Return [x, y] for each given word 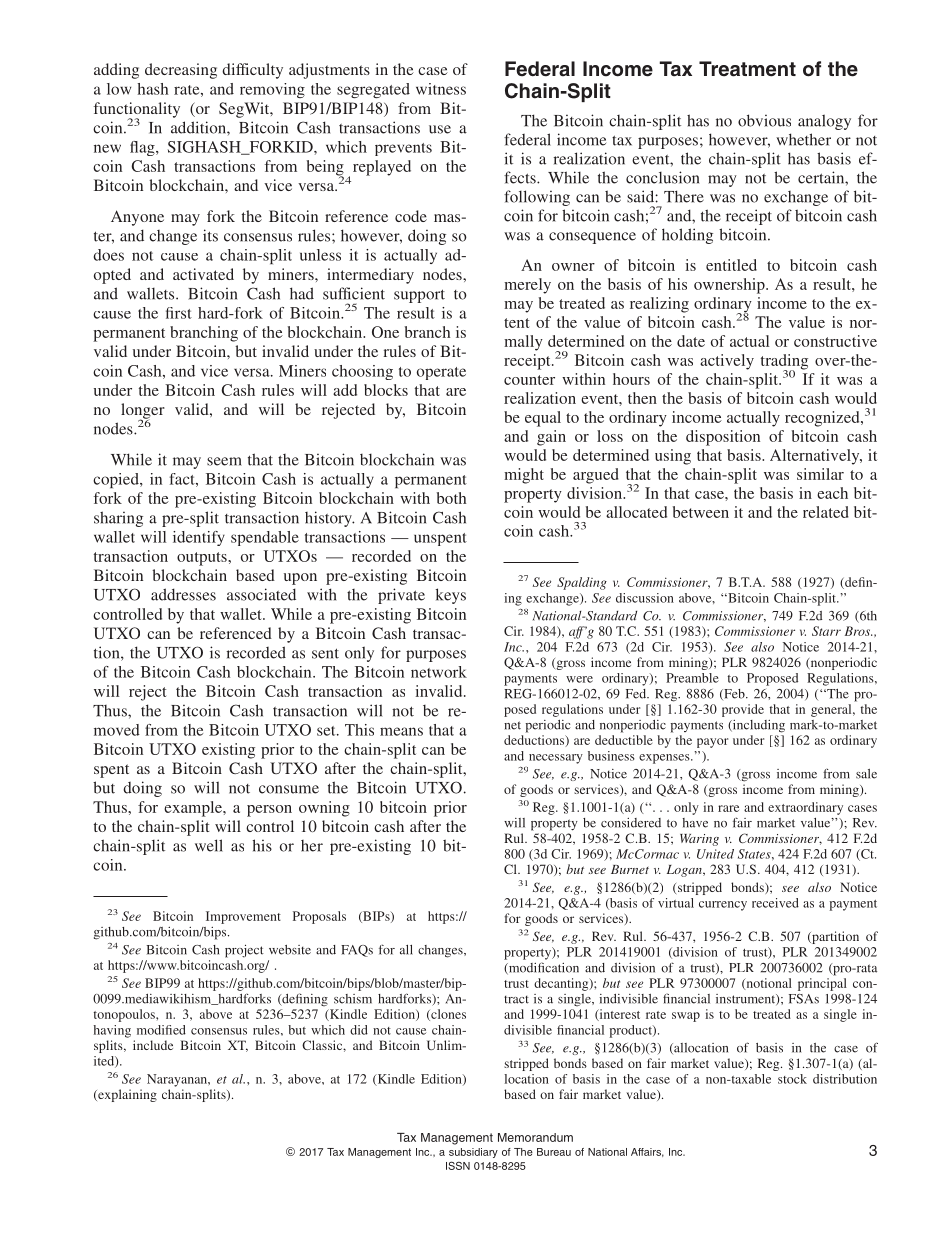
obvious [764, 120]
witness [441, 89]
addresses [183, 594]
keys [451, 596]
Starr [826, 631]
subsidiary [473, 1153]
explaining [126, 1095]
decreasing [181, 71]
